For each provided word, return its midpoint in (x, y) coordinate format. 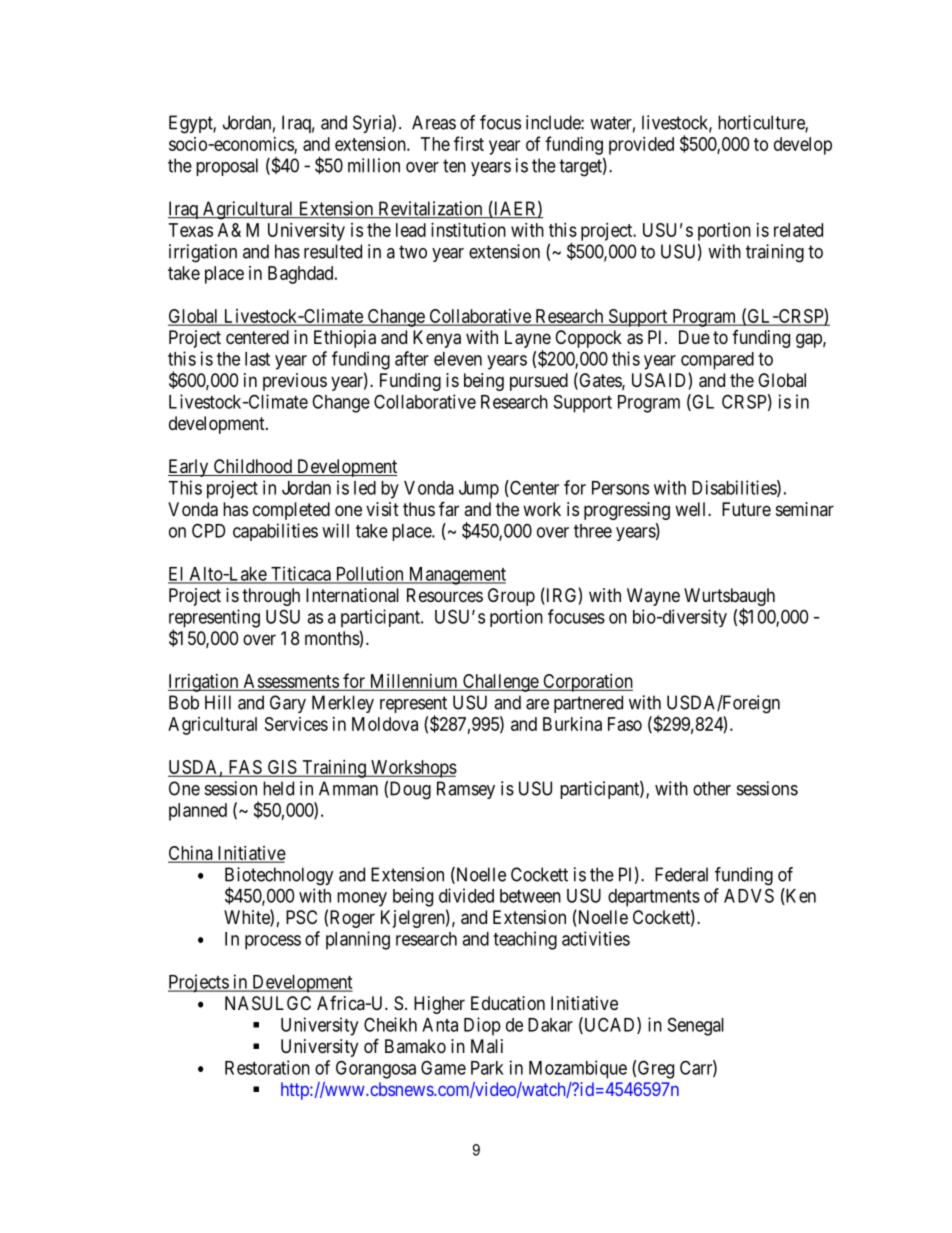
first (469, 143)
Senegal (696, 1026)
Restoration (267, 1067)
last (257, 359)
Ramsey (466, 790)
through (271, 597)
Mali (487, 1046)
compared (717, 361)
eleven (458, 359)
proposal (227, 167)
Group (511, 597)
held (278, 788)
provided (641, 146)
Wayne (653, 597)
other (712, 788)
